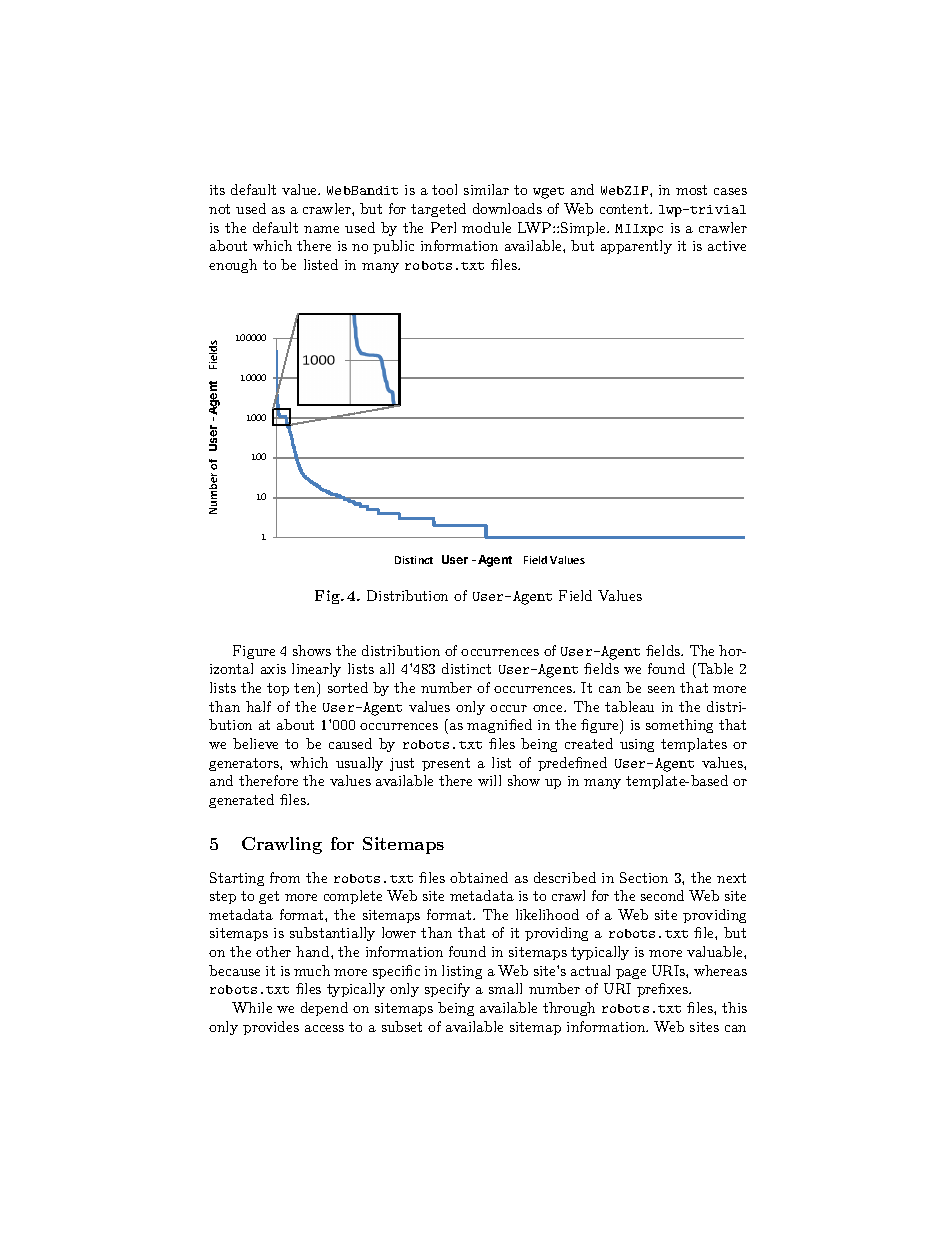 This screenshot has height=1233, width=952. Describe the element at coordinates (316, 670) in the screenshot. I see `linearly` at that location.
